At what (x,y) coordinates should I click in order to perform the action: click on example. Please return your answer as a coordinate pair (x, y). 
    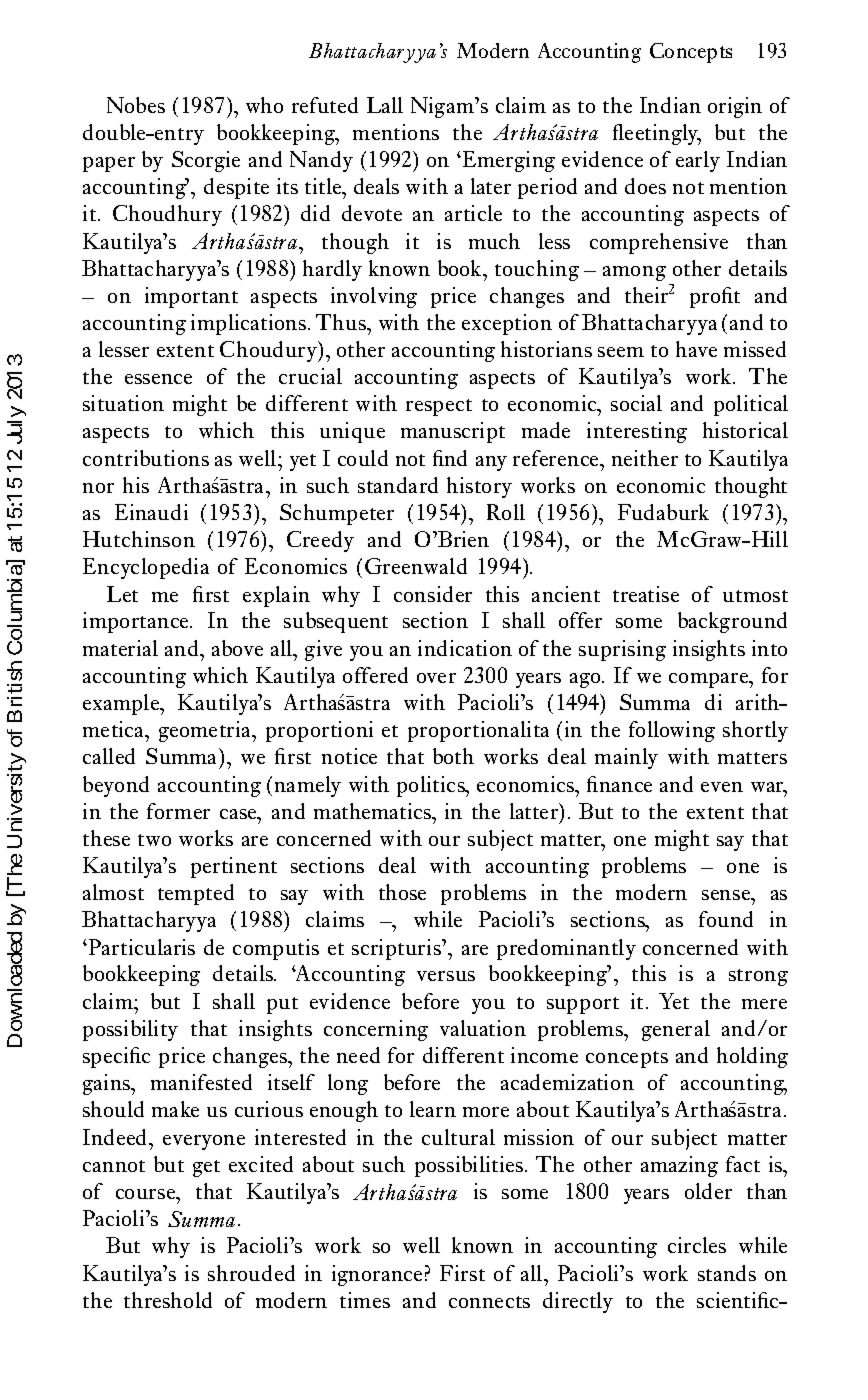
    Looking at the image, I should click on (122, 704).
